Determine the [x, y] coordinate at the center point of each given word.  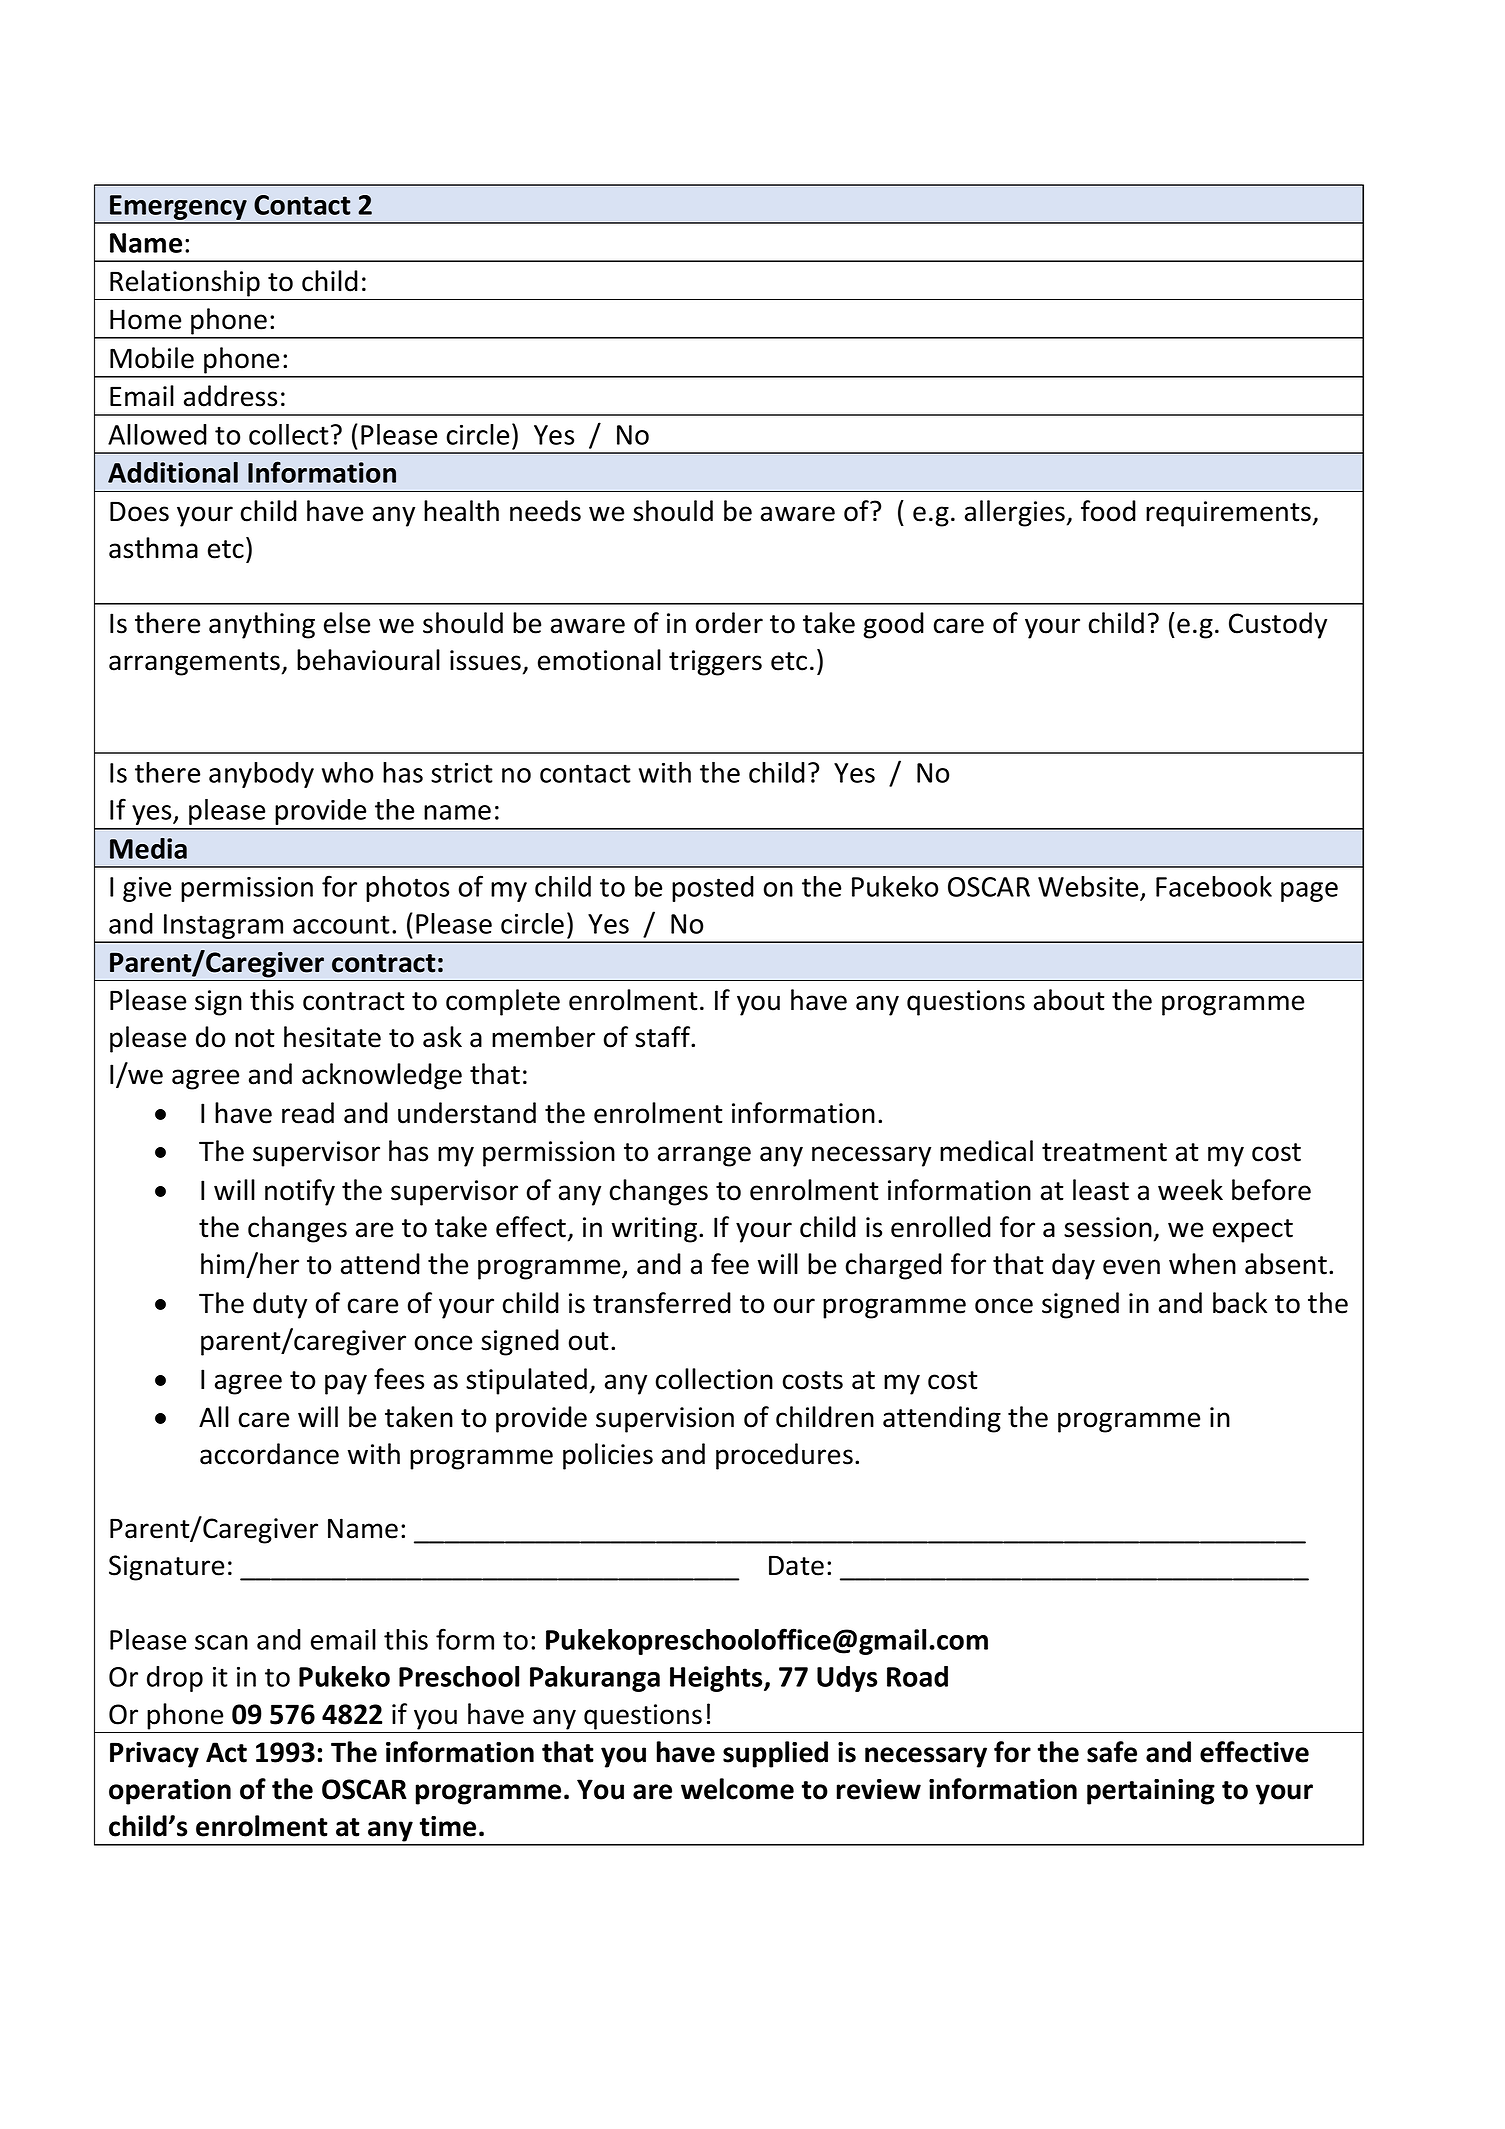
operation [170, 1792]
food [1108, 511]
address [230, 396]
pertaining [1151, 1792]
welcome [737, 1789]
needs [545, 511]
